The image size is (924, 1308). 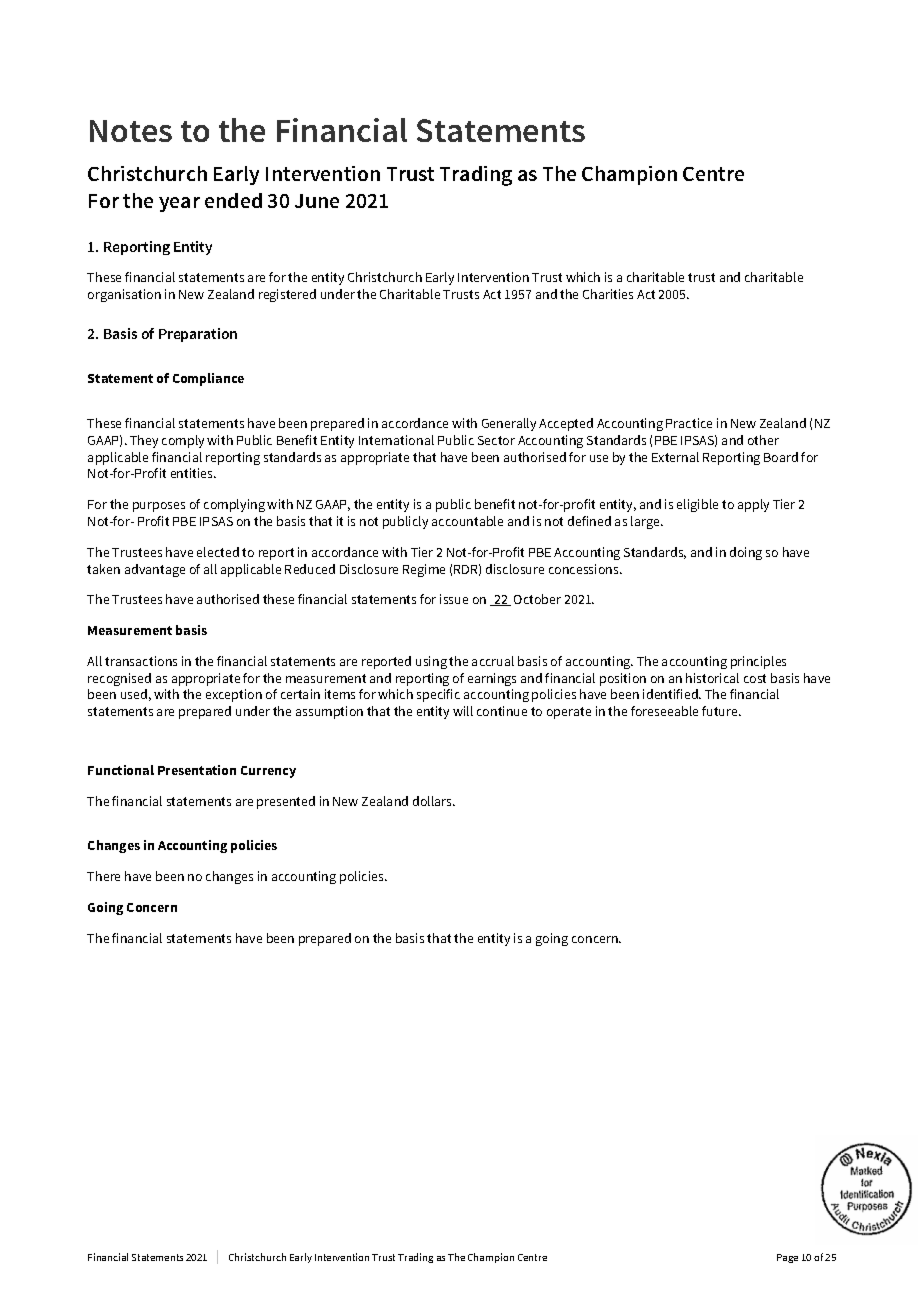 What do you see at coordinates (787, 1258) in the screenshot?
I see `Page` at bounding box center [787, 1258].
